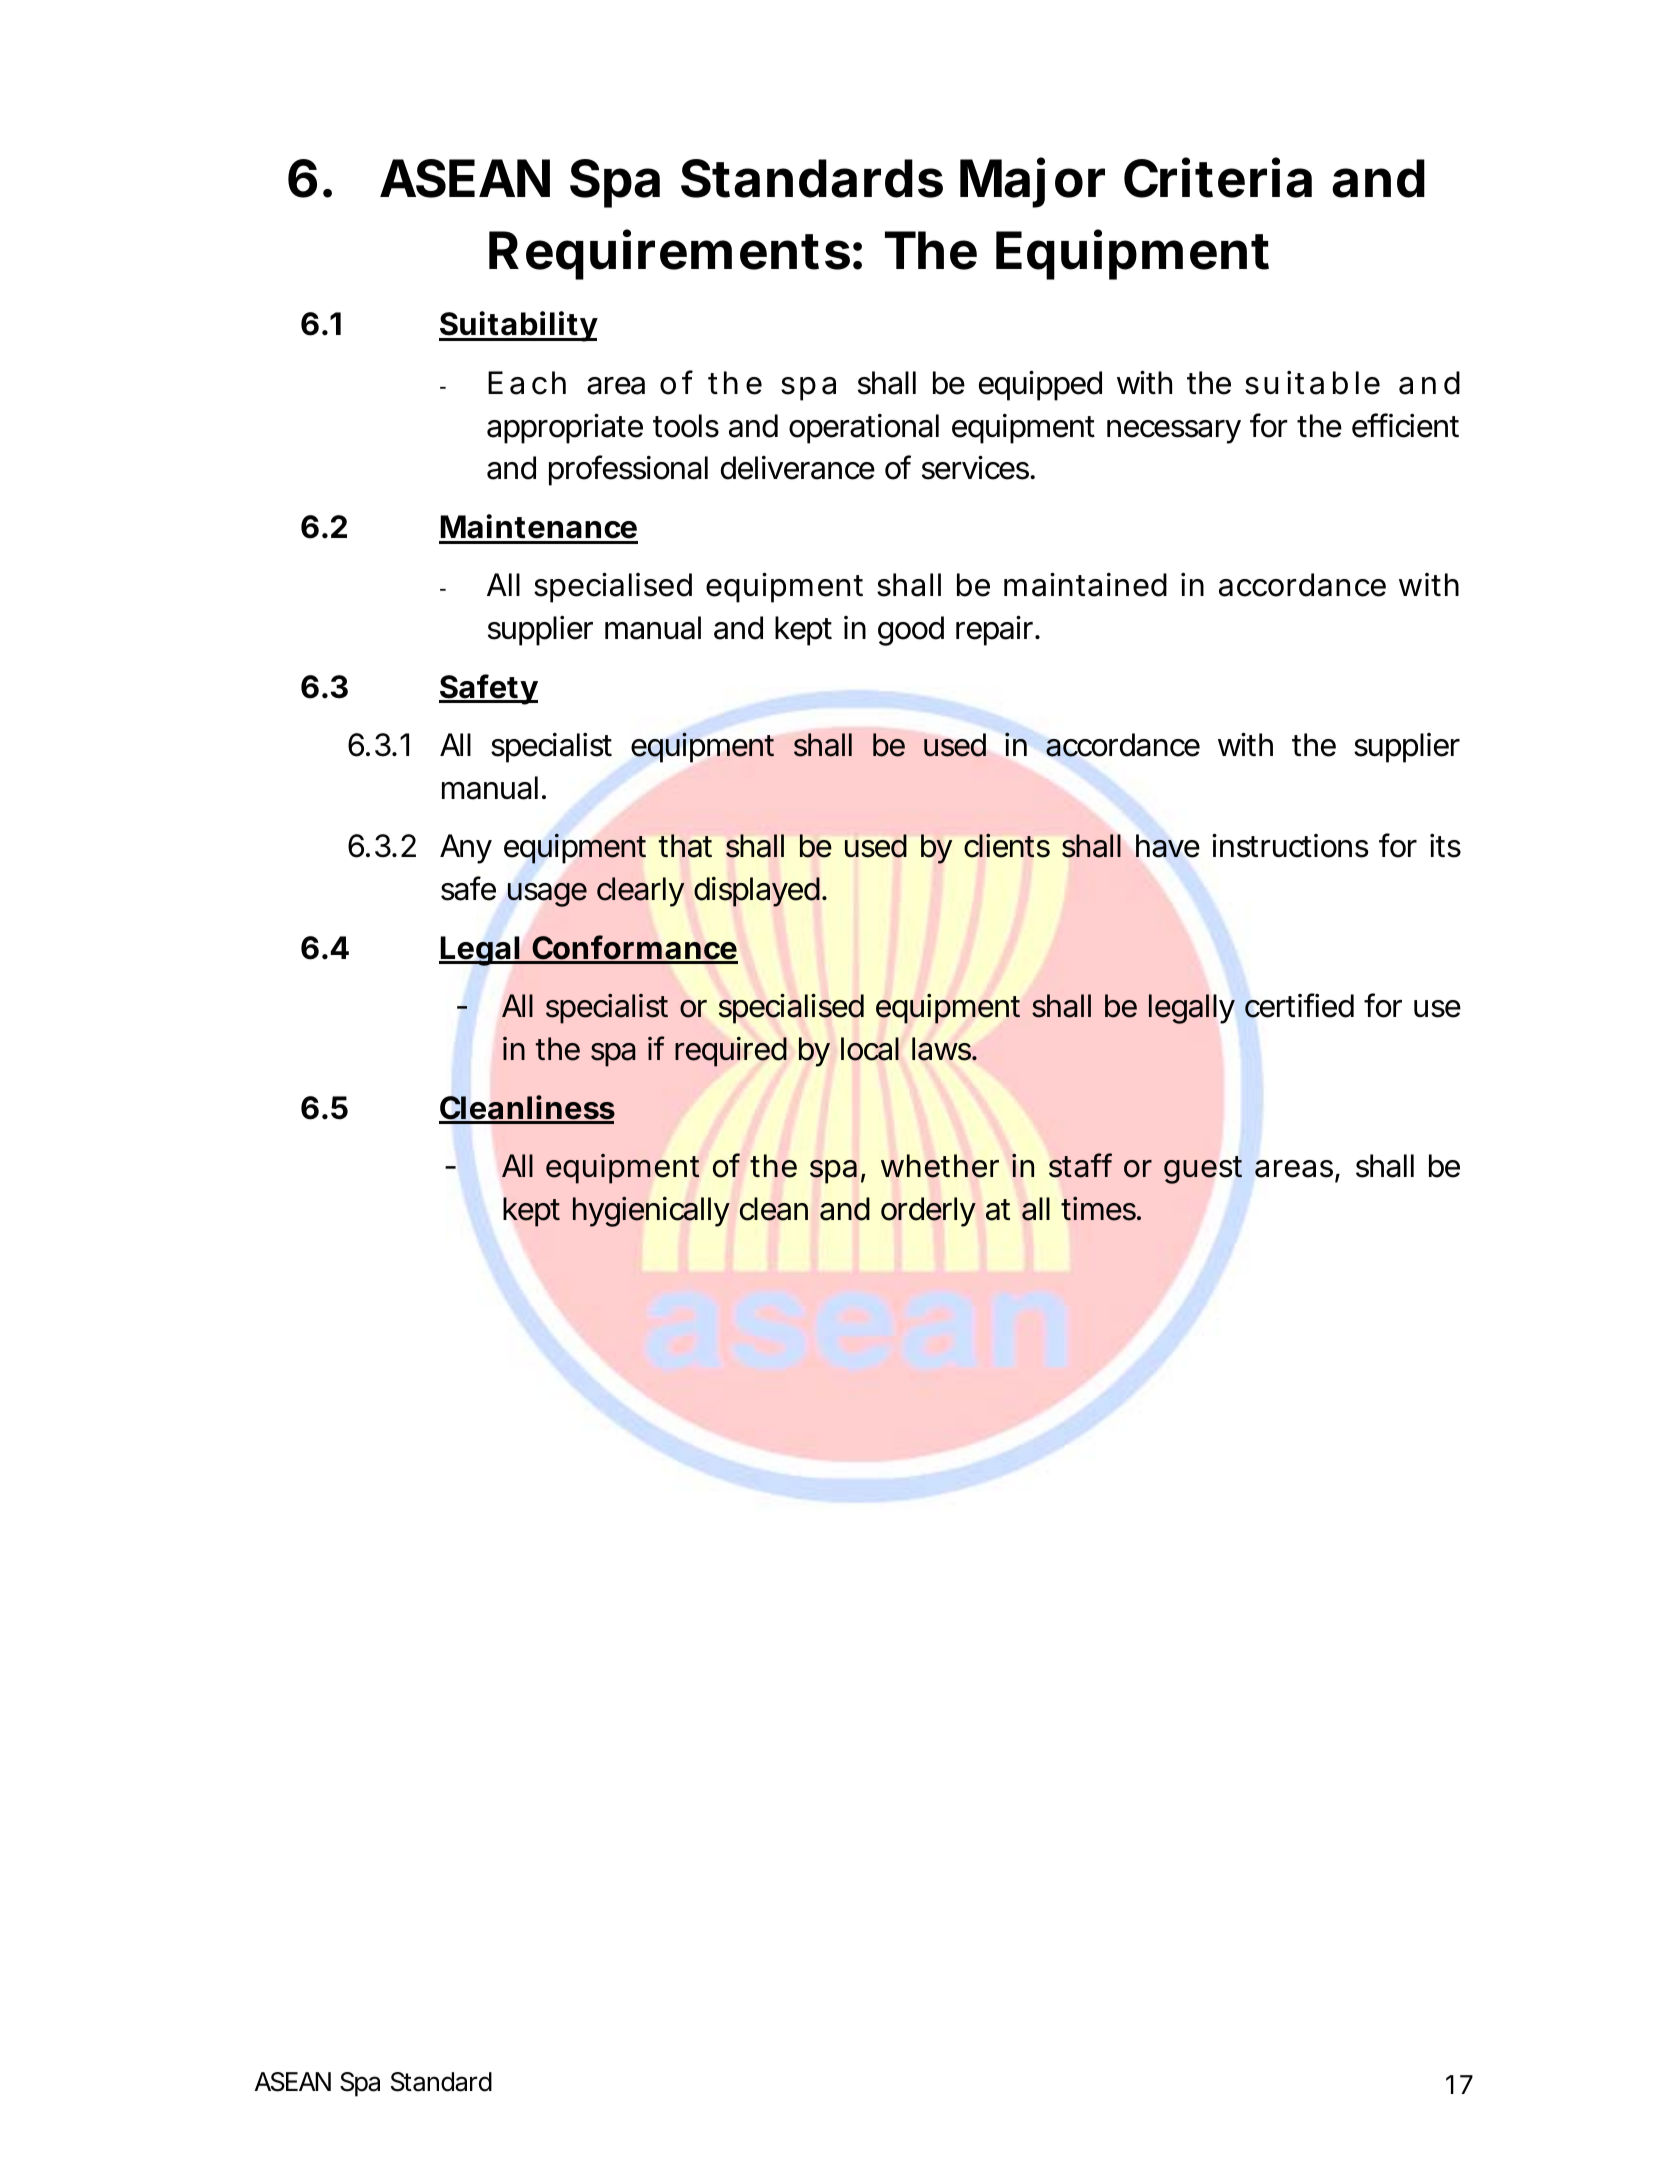  I want to click on instructions, so click(1290, 845).
